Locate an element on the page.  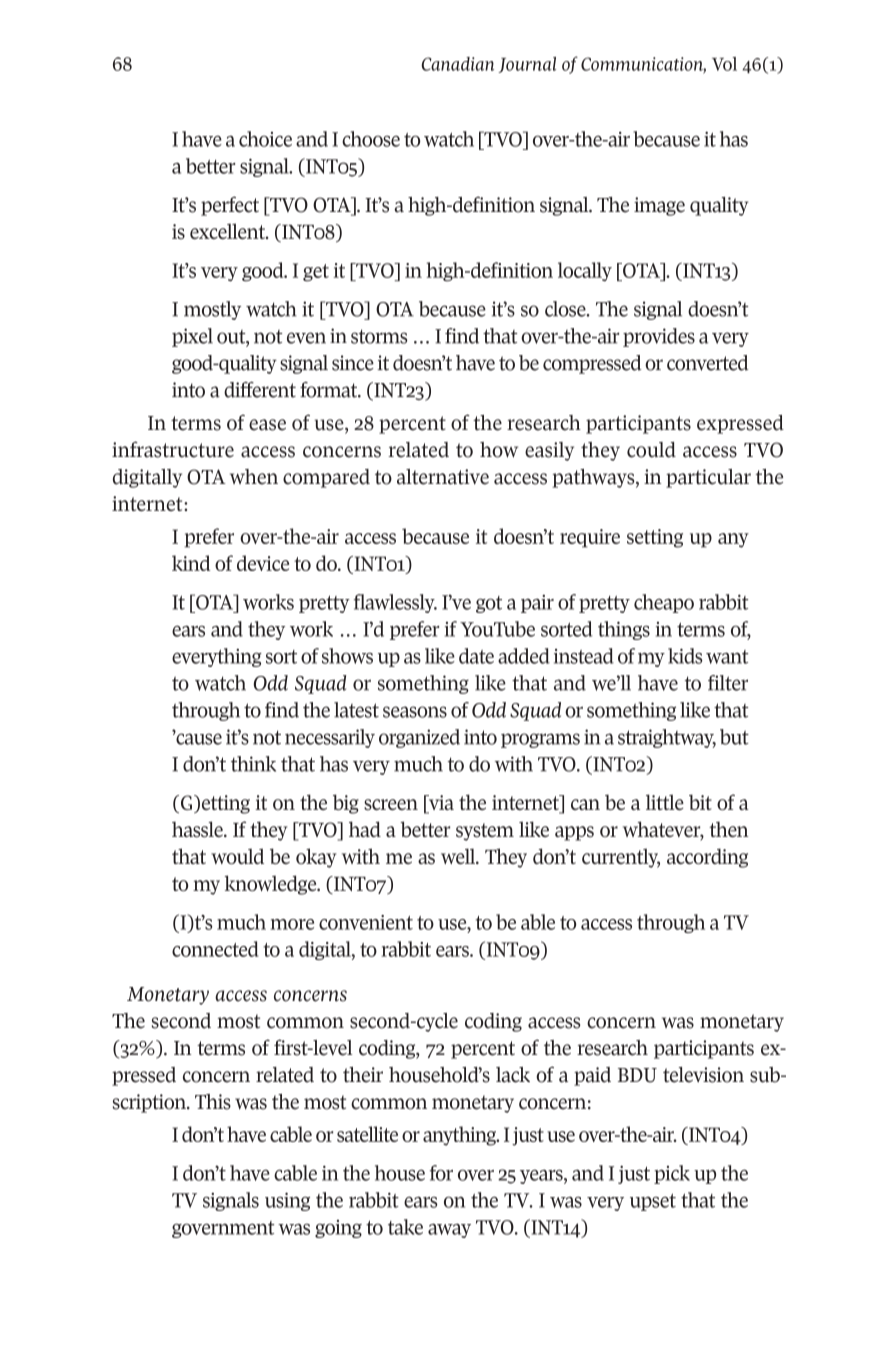
device is located at coordinates (263, 563).
